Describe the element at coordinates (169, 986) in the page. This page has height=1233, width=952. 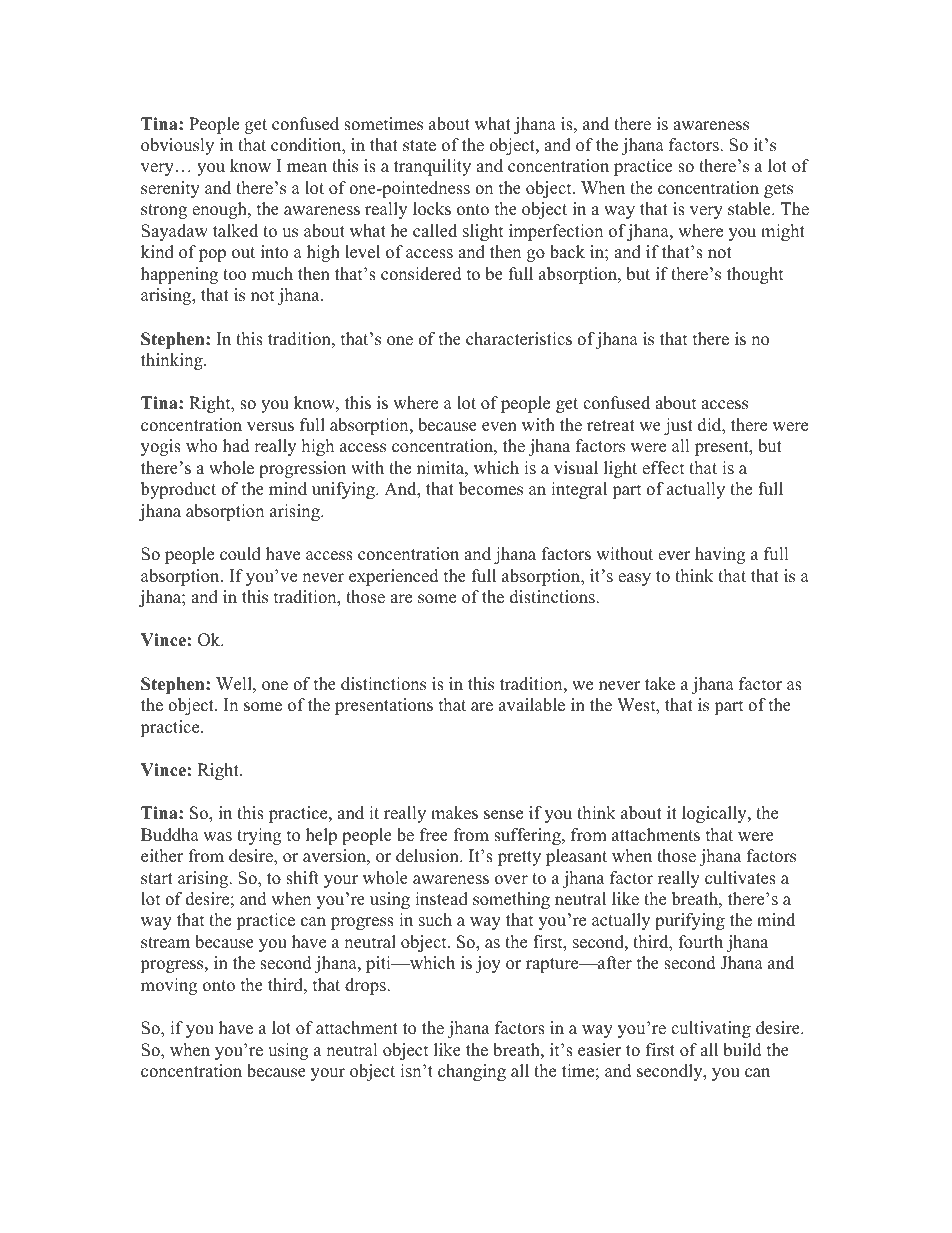
I see `moving` at that location.
